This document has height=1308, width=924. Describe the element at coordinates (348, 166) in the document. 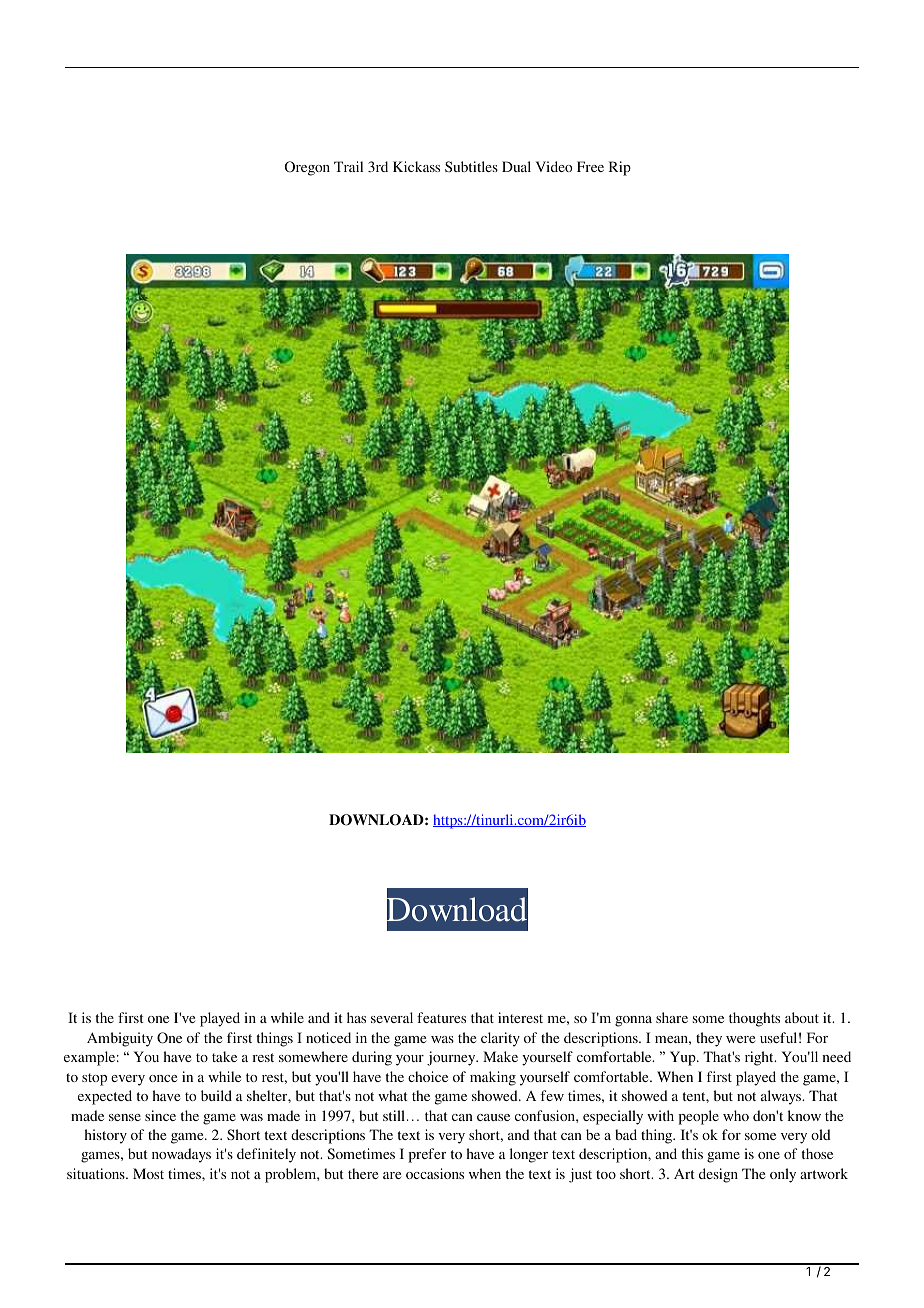

I see `Trail` at that location.
